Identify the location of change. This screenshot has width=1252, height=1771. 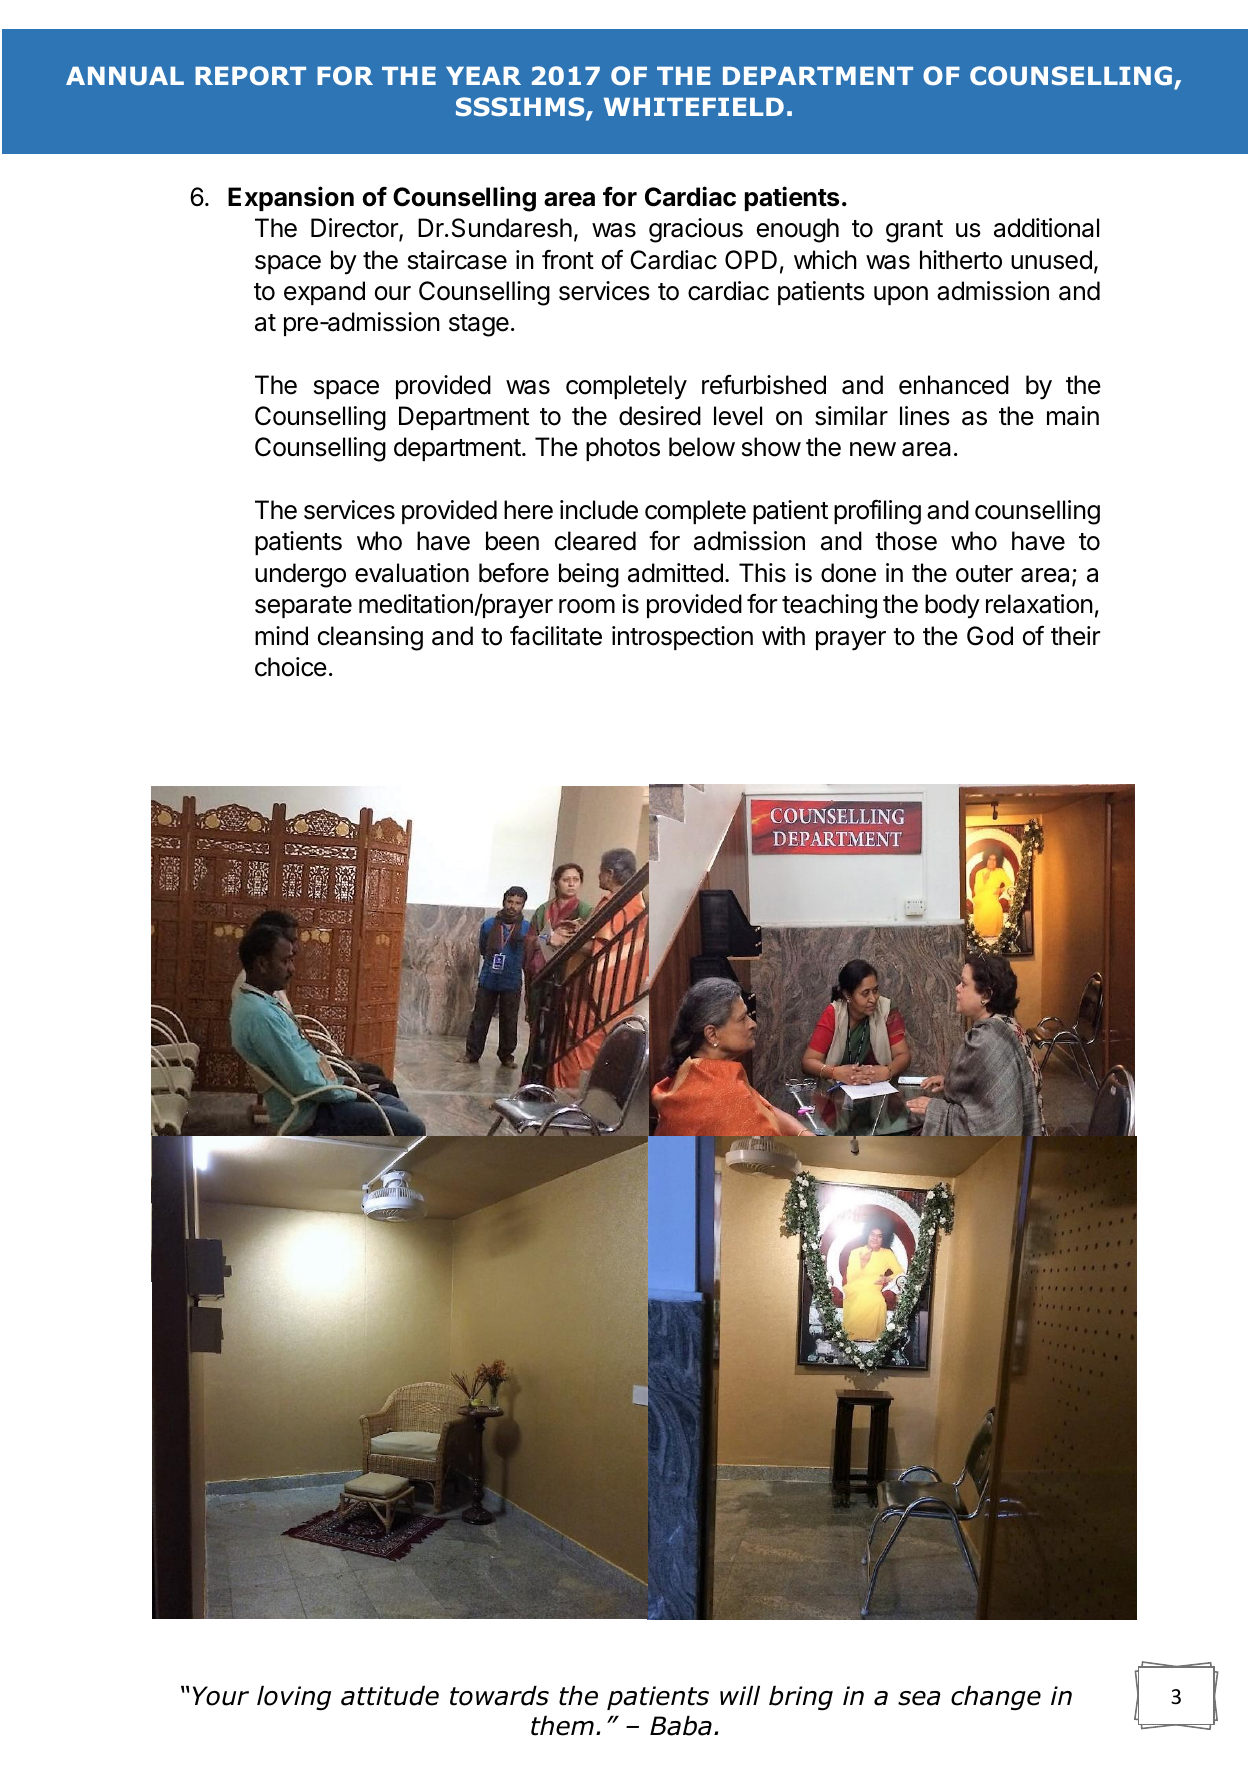
(996, 1698).
